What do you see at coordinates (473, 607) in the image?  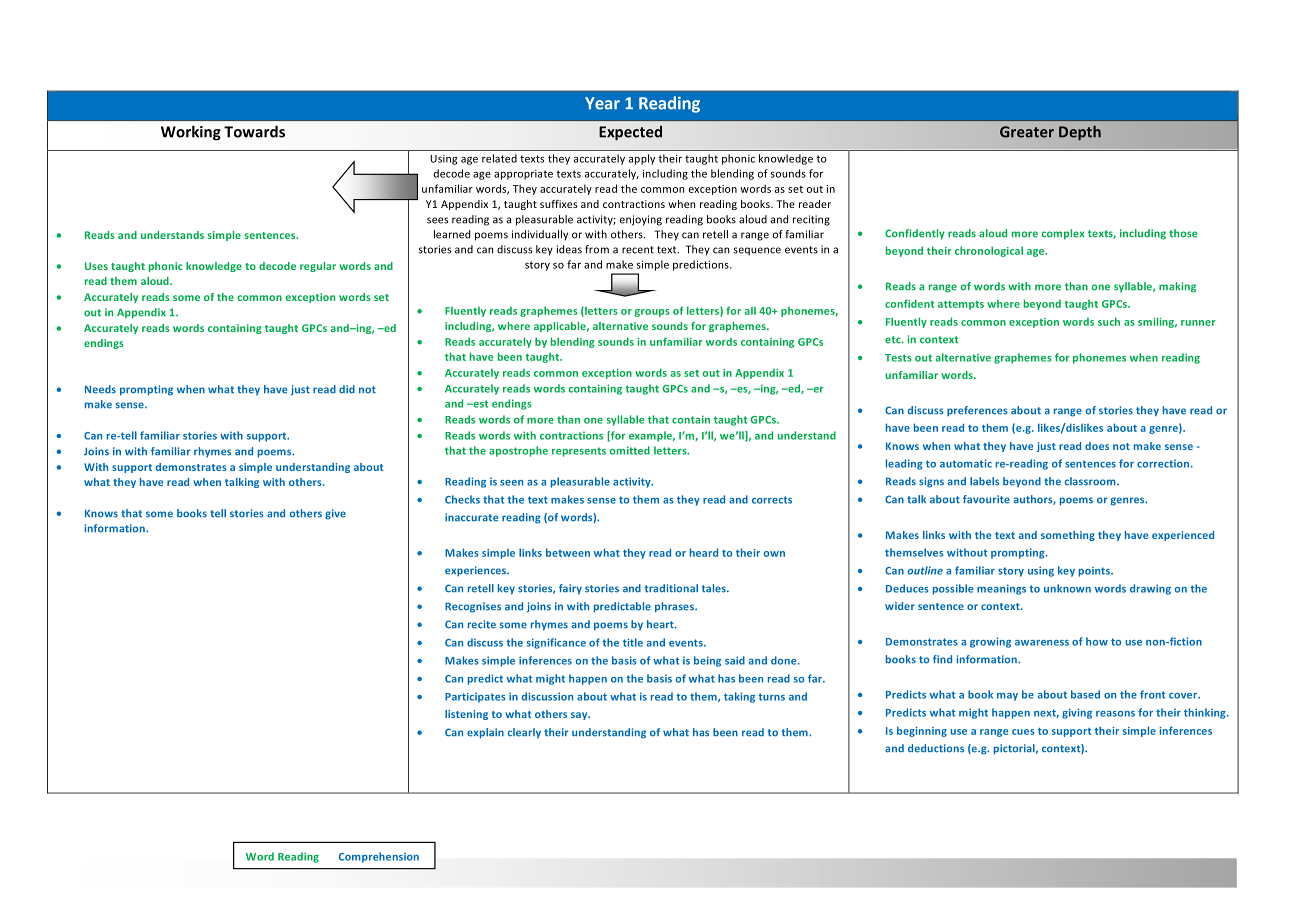 I see `Recognises` at bounding box center [473, 607].
